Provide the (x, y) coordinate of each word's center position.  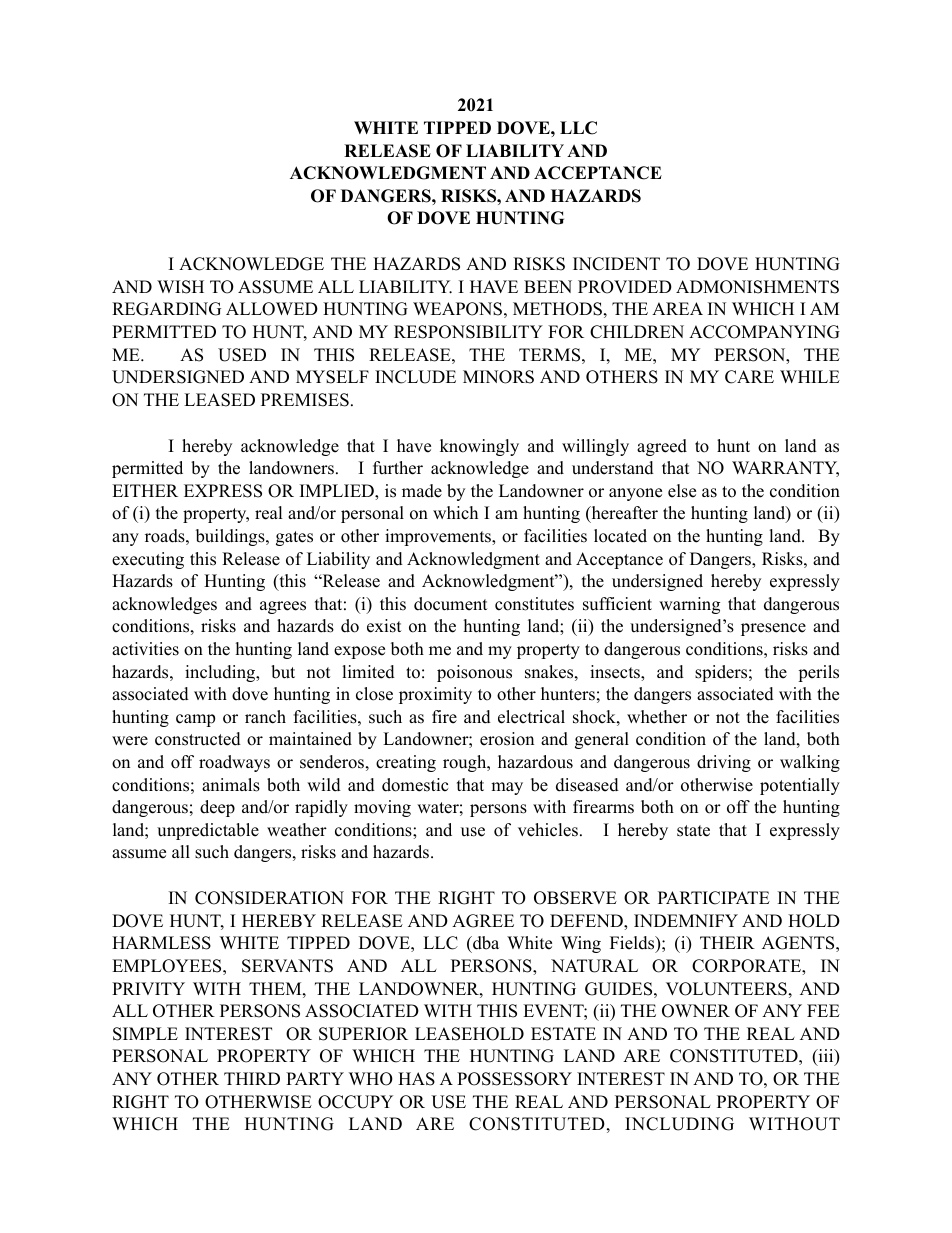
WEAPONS (457, 309)
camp (195, 720)
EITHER (145, 490)
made (422, 491)
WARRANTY (785, 469)
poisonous (474, 673)
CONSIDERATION (269, 898)
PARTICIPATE (714, 898)
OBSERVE (575, 898)
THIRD (252, 1078)
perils (818, 673)
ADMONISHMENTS (757, 287)
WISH (180, 287)
